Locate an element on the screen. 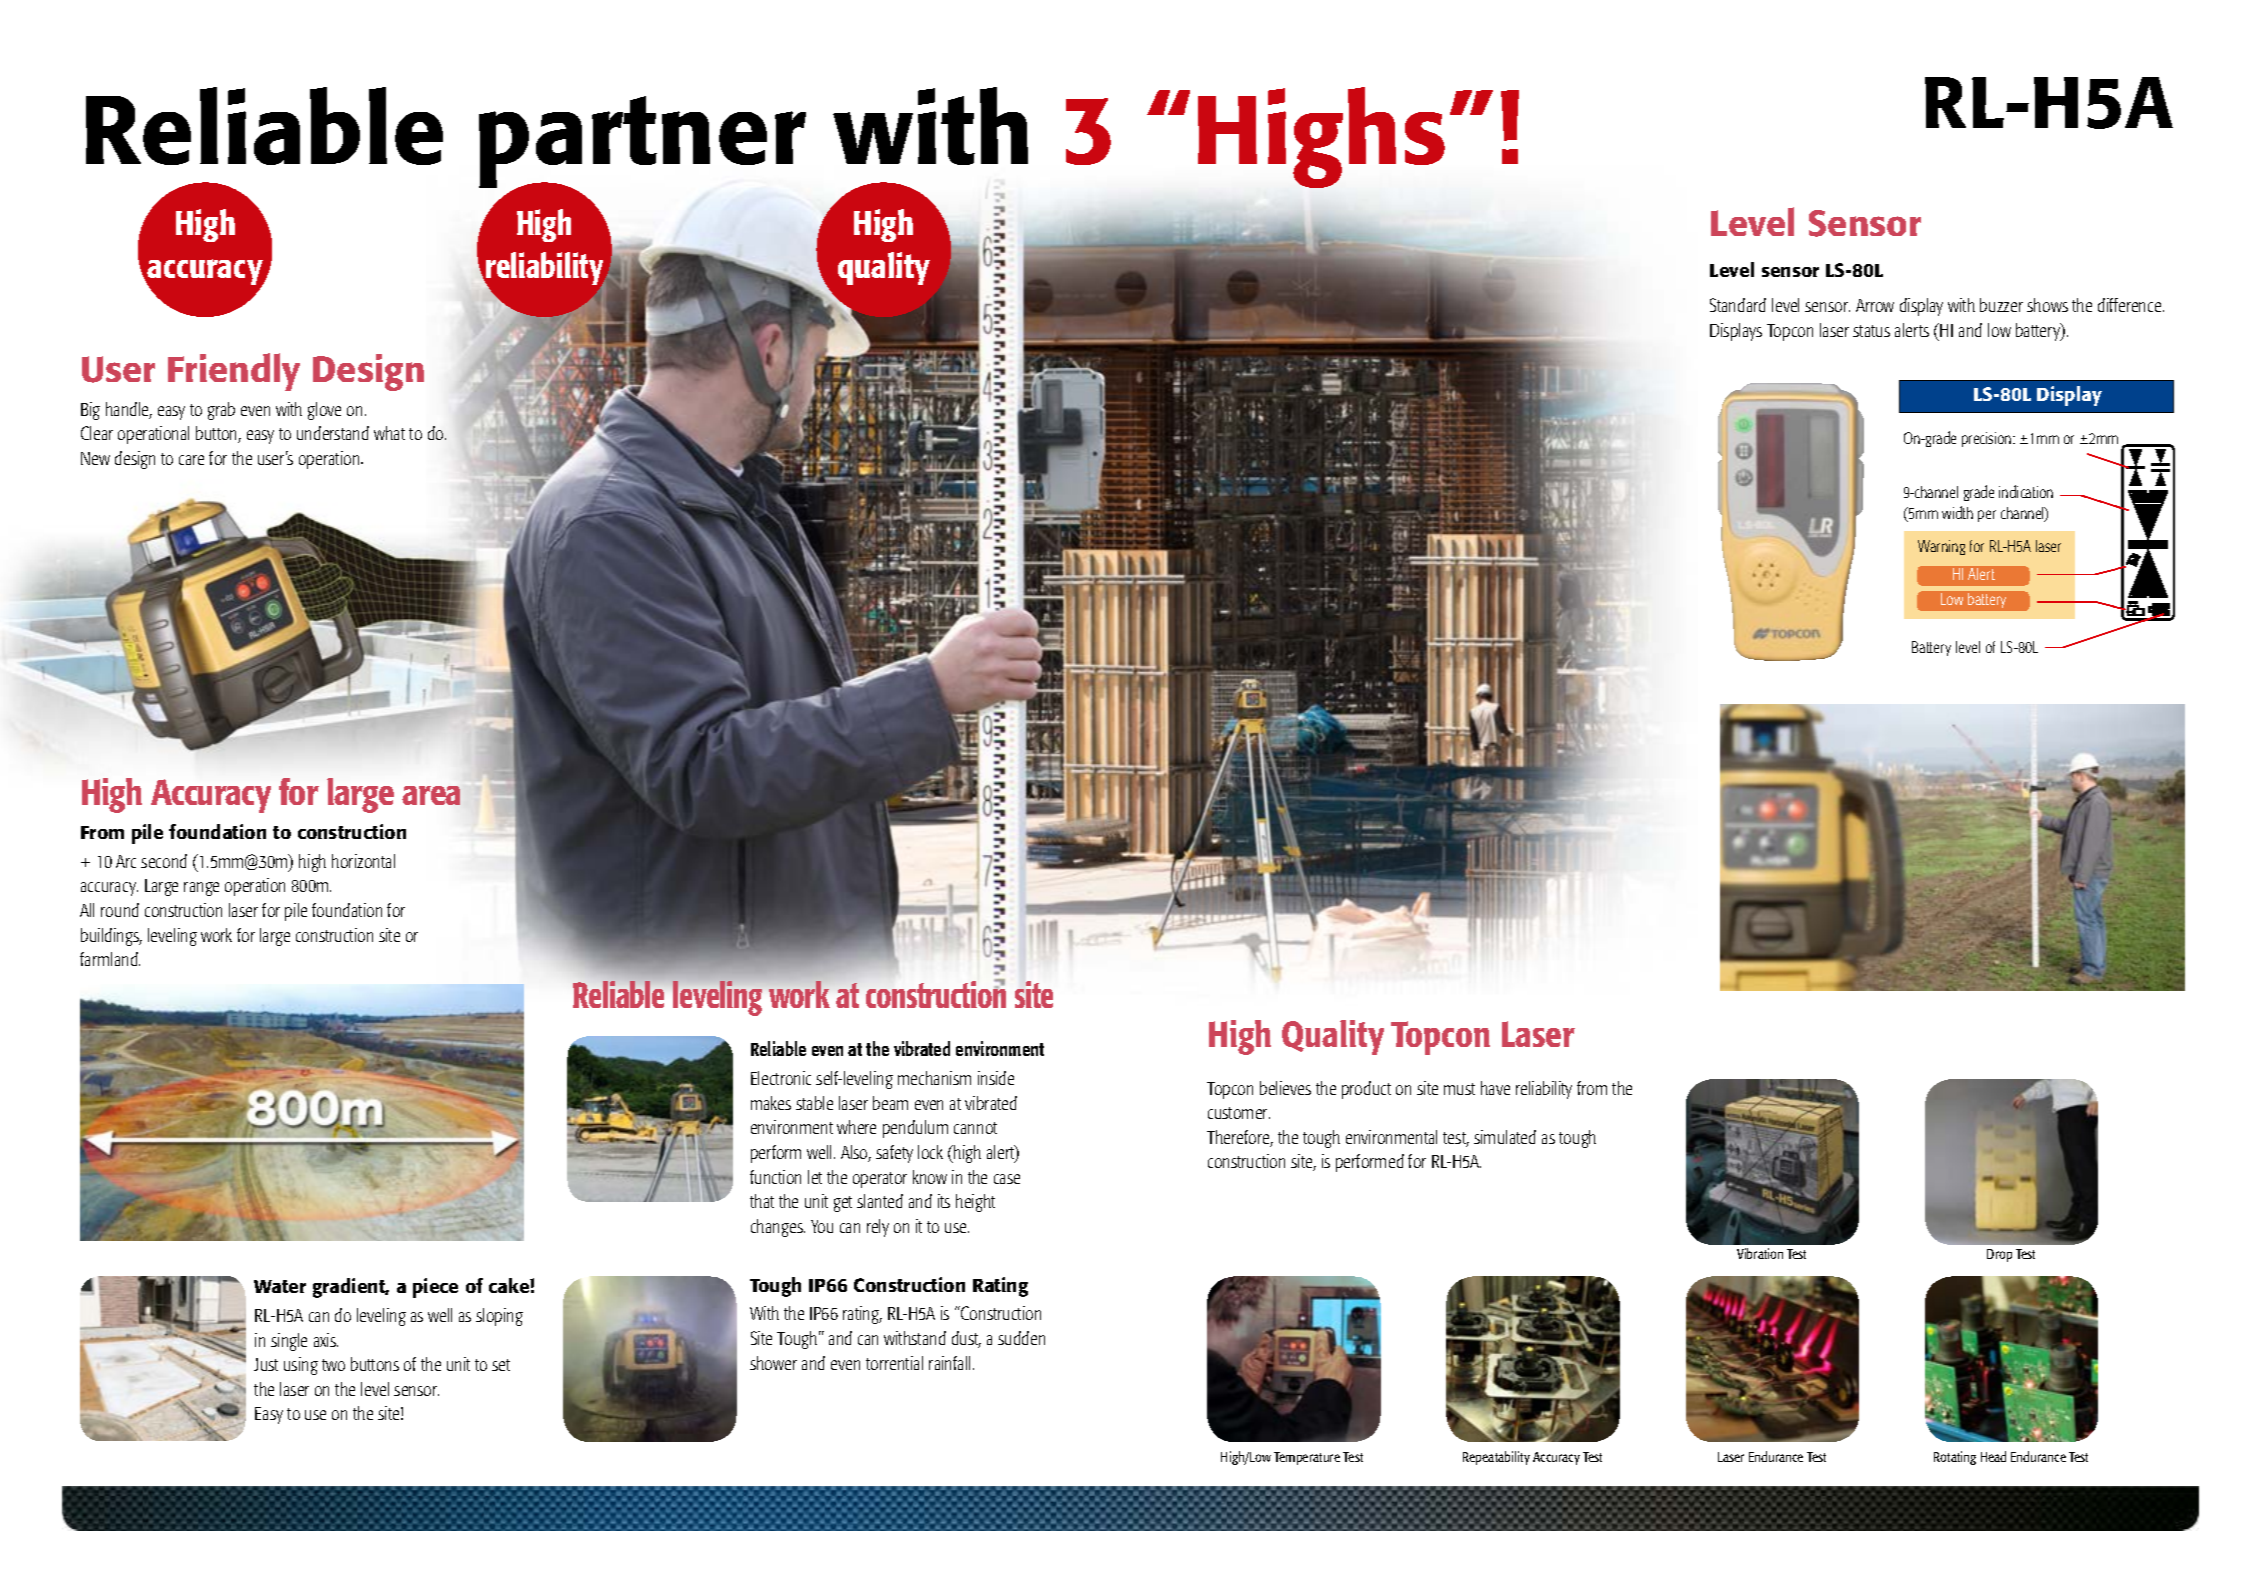  Temperature is located at coordinates (1307, 1458).
